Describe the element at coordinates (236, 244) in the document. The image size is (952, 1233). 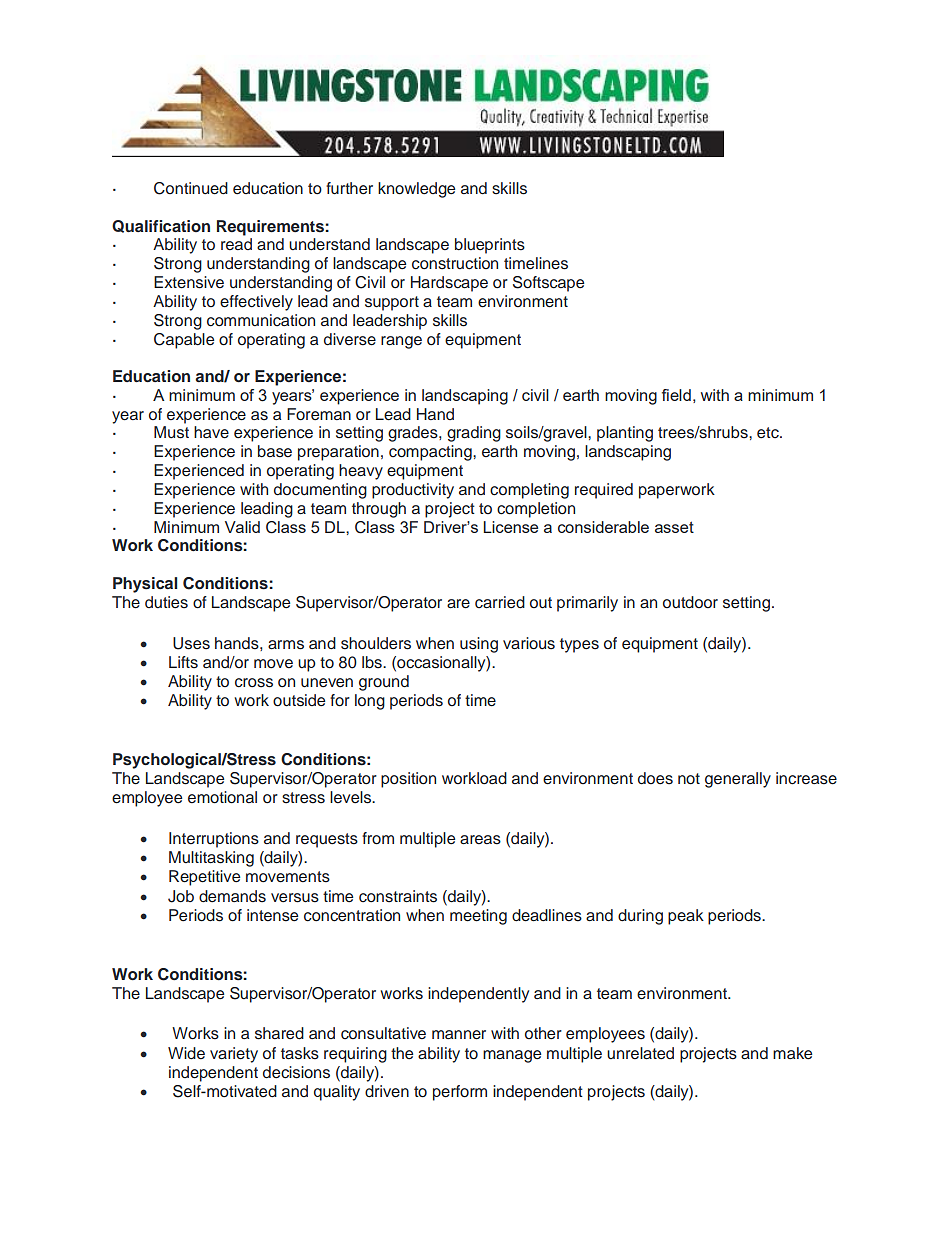
I see `read` at that location.
